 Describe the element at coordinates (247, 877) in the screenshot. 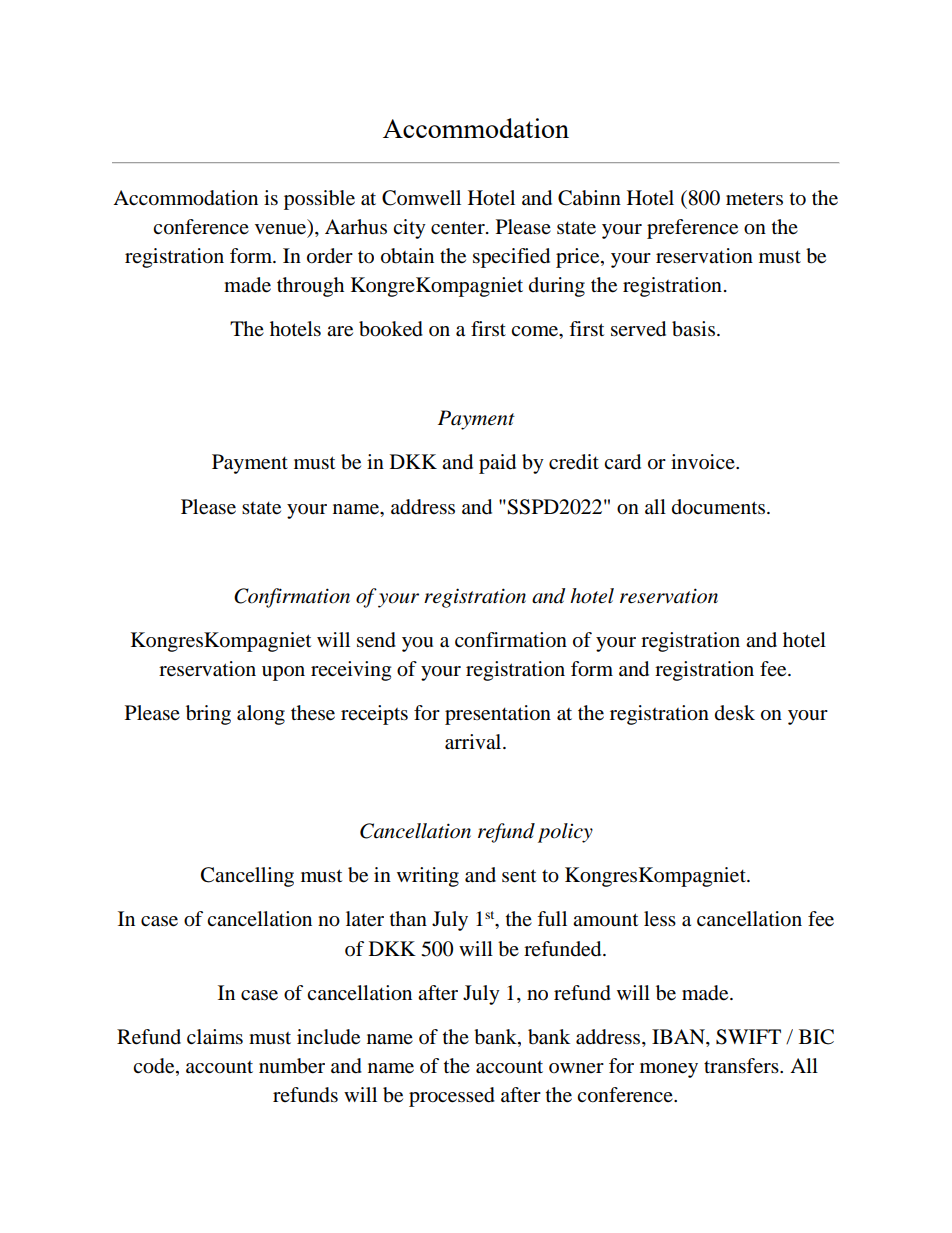

I see `Cancelling` at that location.
